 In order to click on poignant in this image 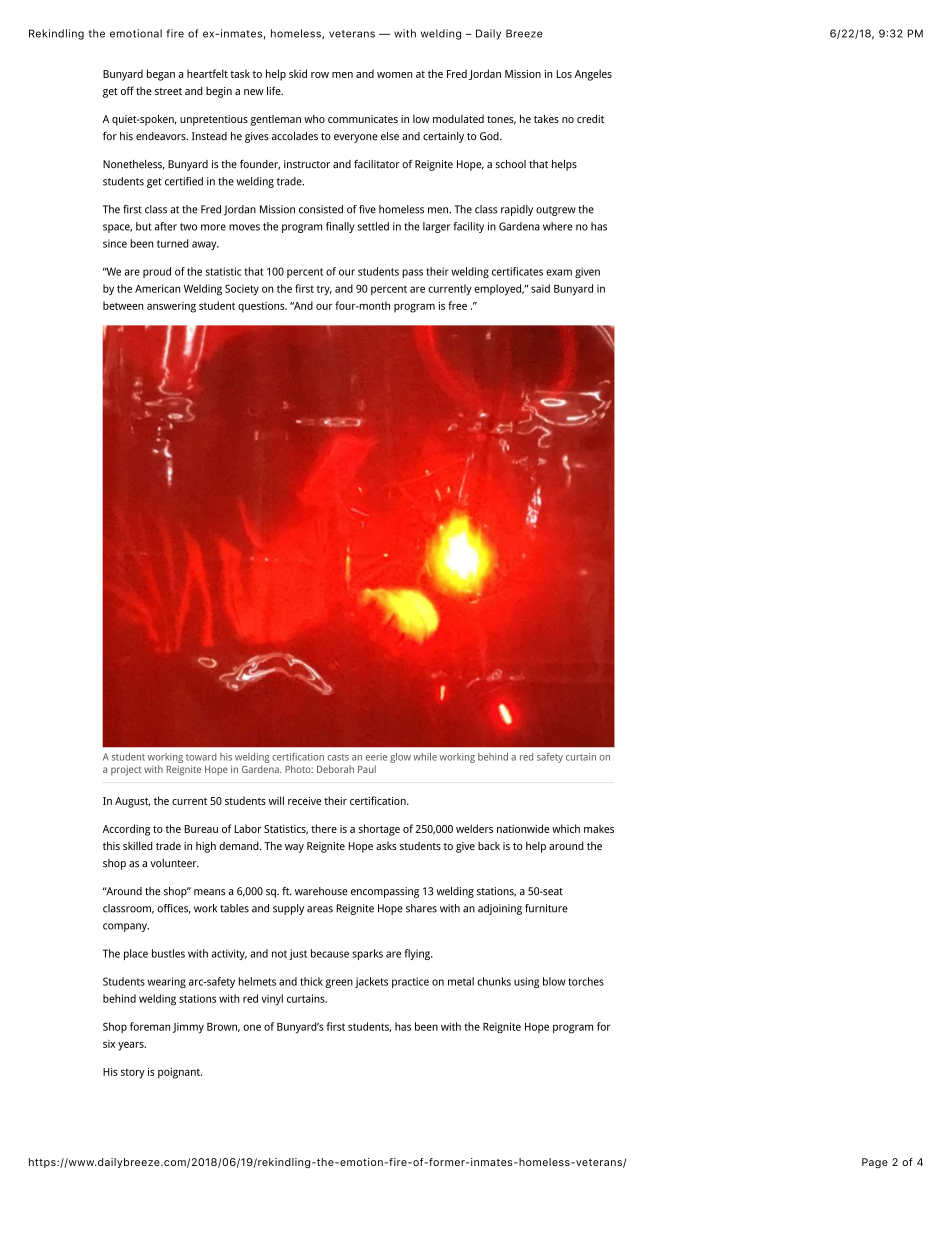, I will do `click(180, 1073)`.
